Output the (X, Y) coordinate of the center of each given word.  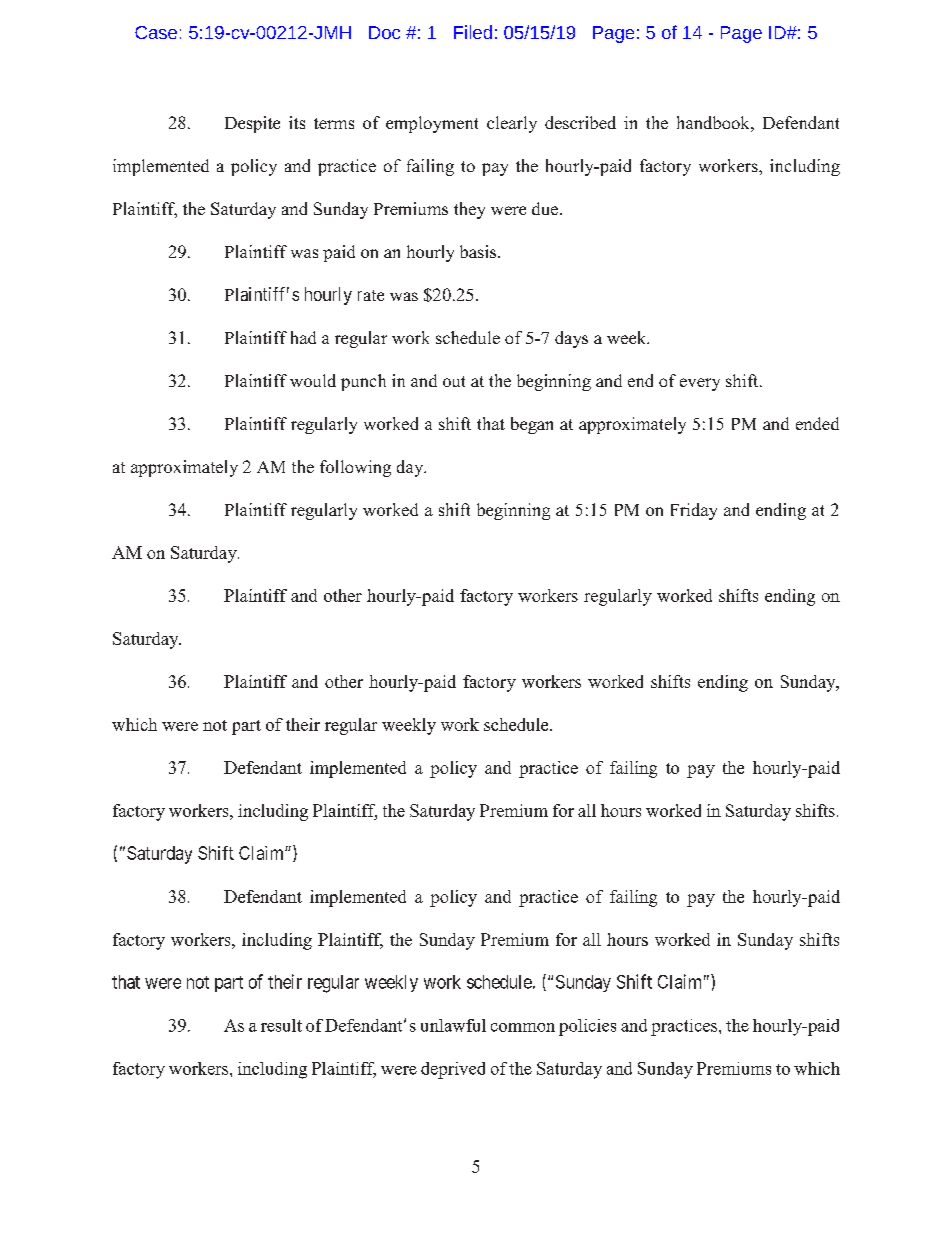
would (313, 380)
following (355, 468)
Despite (252, 124)
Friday (694, 511)
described (580, 122)
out (454, 381)
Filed (473, 32)
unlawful (453, 1025)
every (700, 384)
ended (817, 423)
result (281, 1025)
